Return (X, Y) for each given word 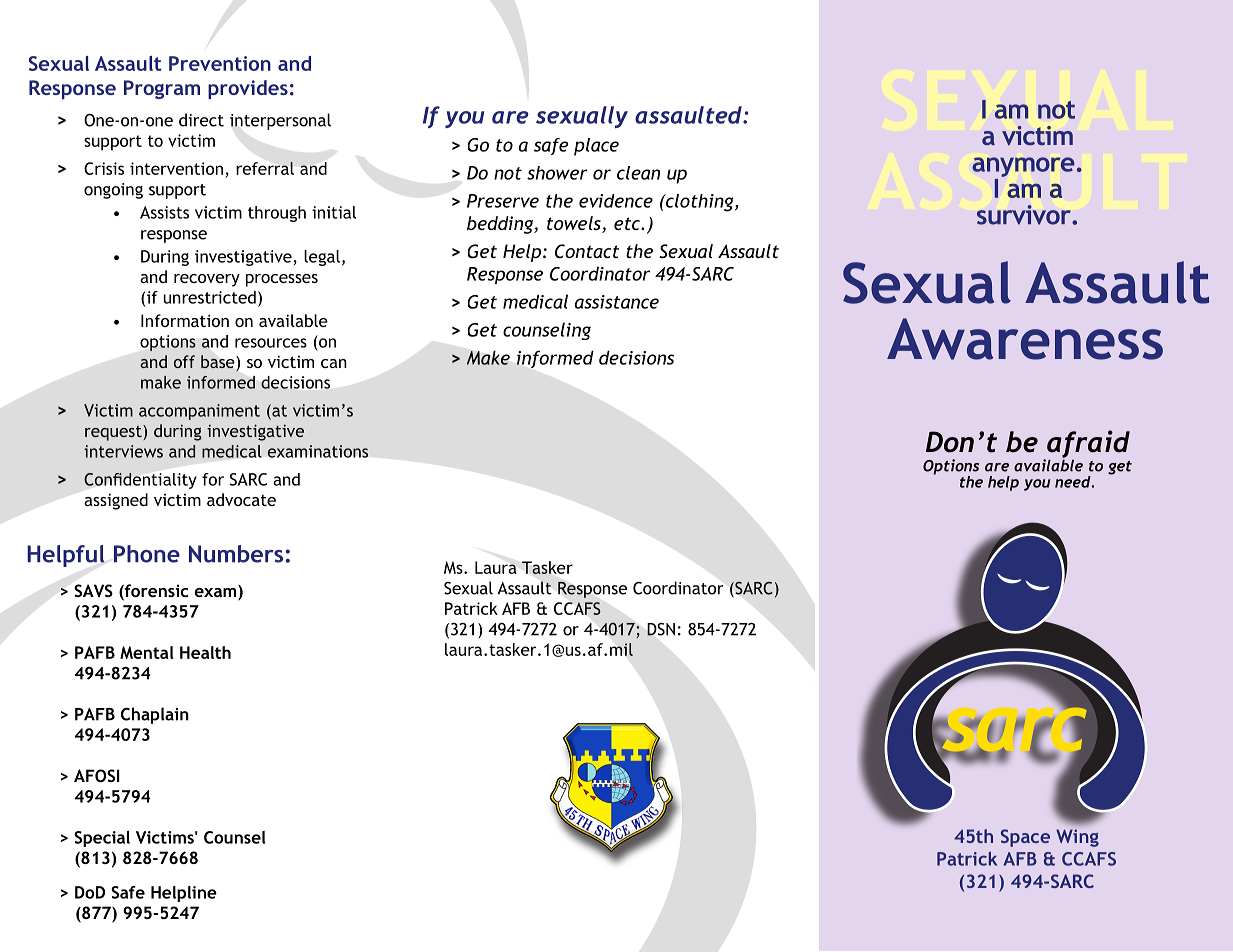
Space (1025, 838)
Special (102, 839)
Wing (1077, 838)
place (596, 147)
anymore (1023, 167)
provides (248, 89)
